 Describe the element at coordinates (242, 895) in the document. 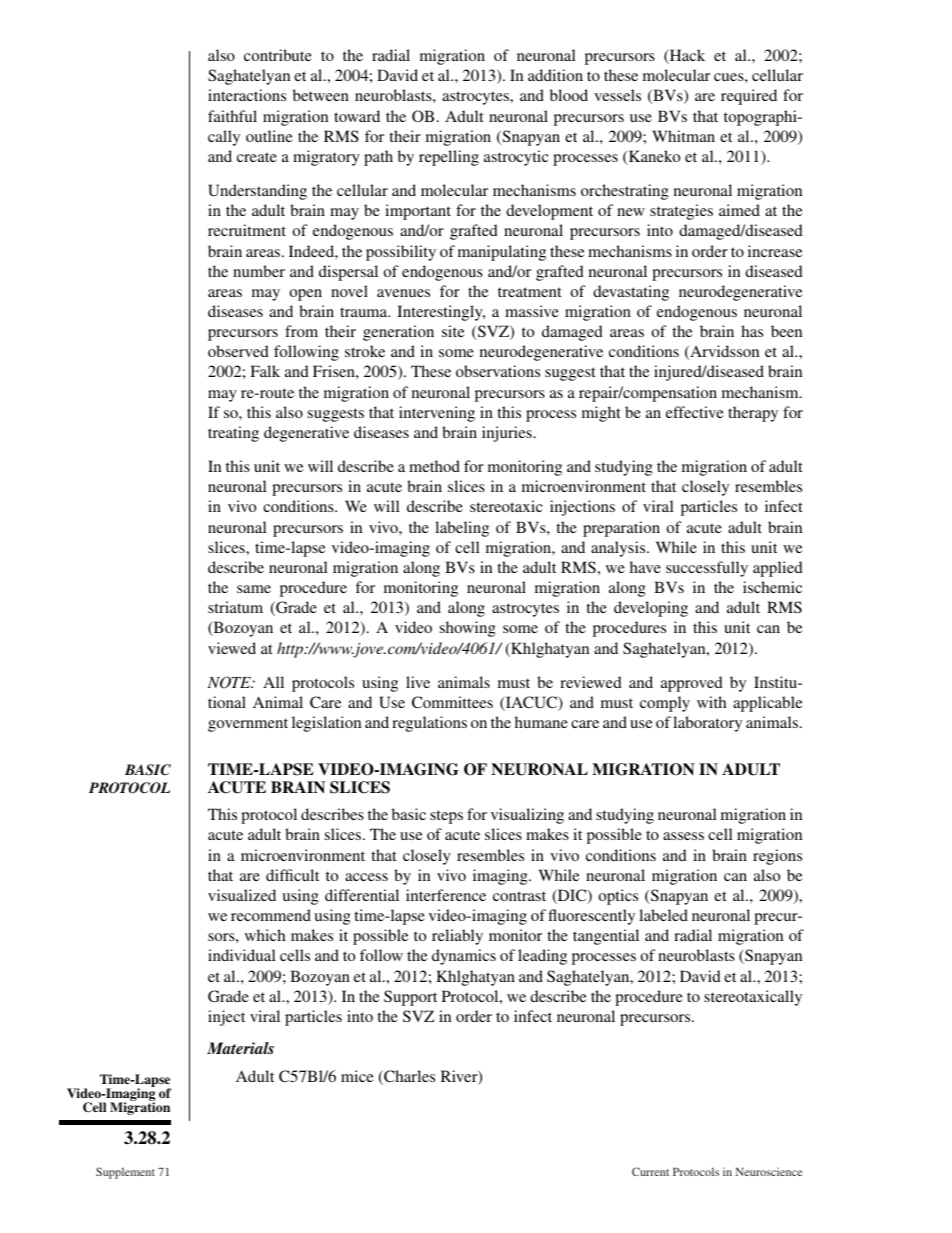

I see `visualized` at that location.
